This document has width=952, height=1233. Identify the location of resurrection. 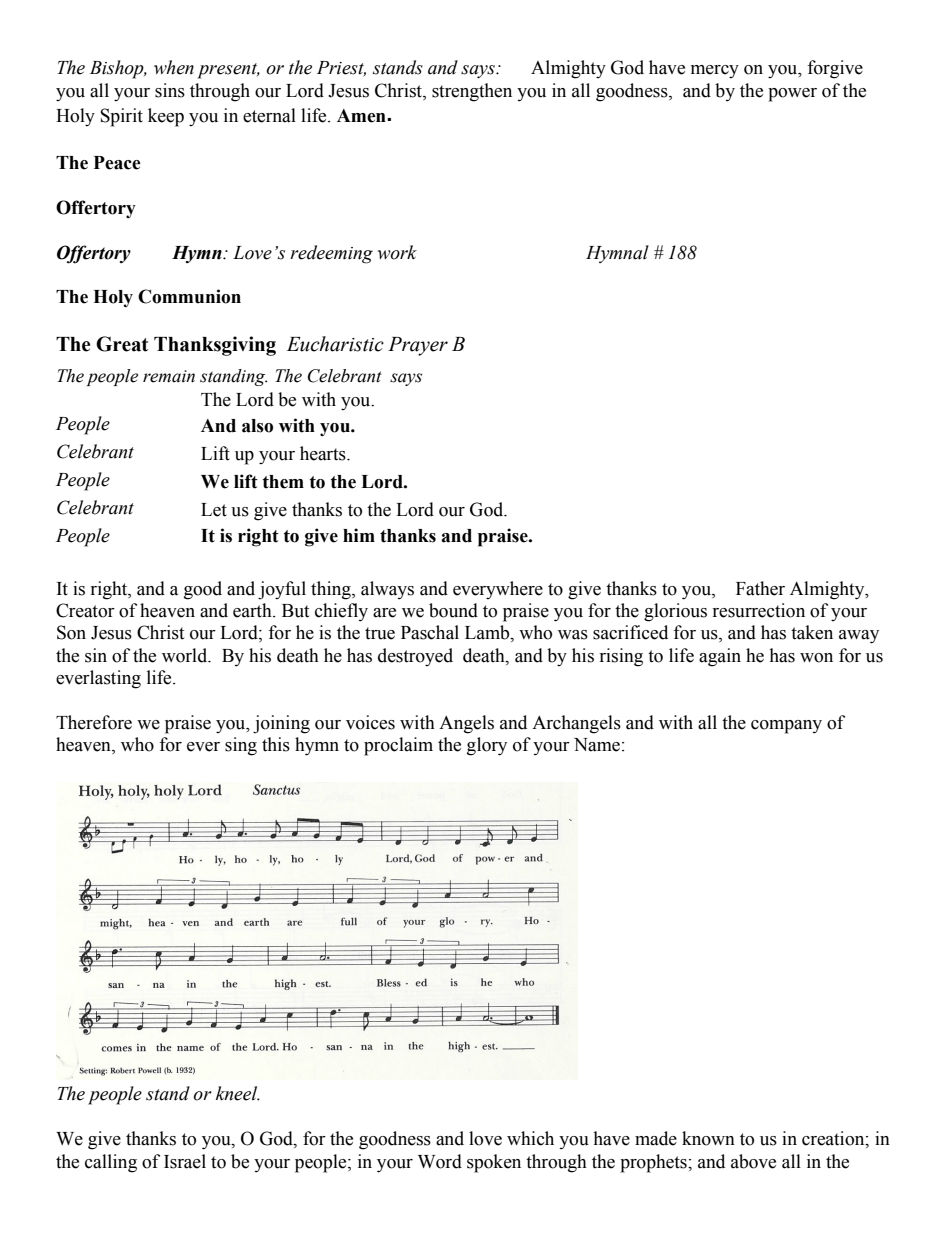
(758, 610).
